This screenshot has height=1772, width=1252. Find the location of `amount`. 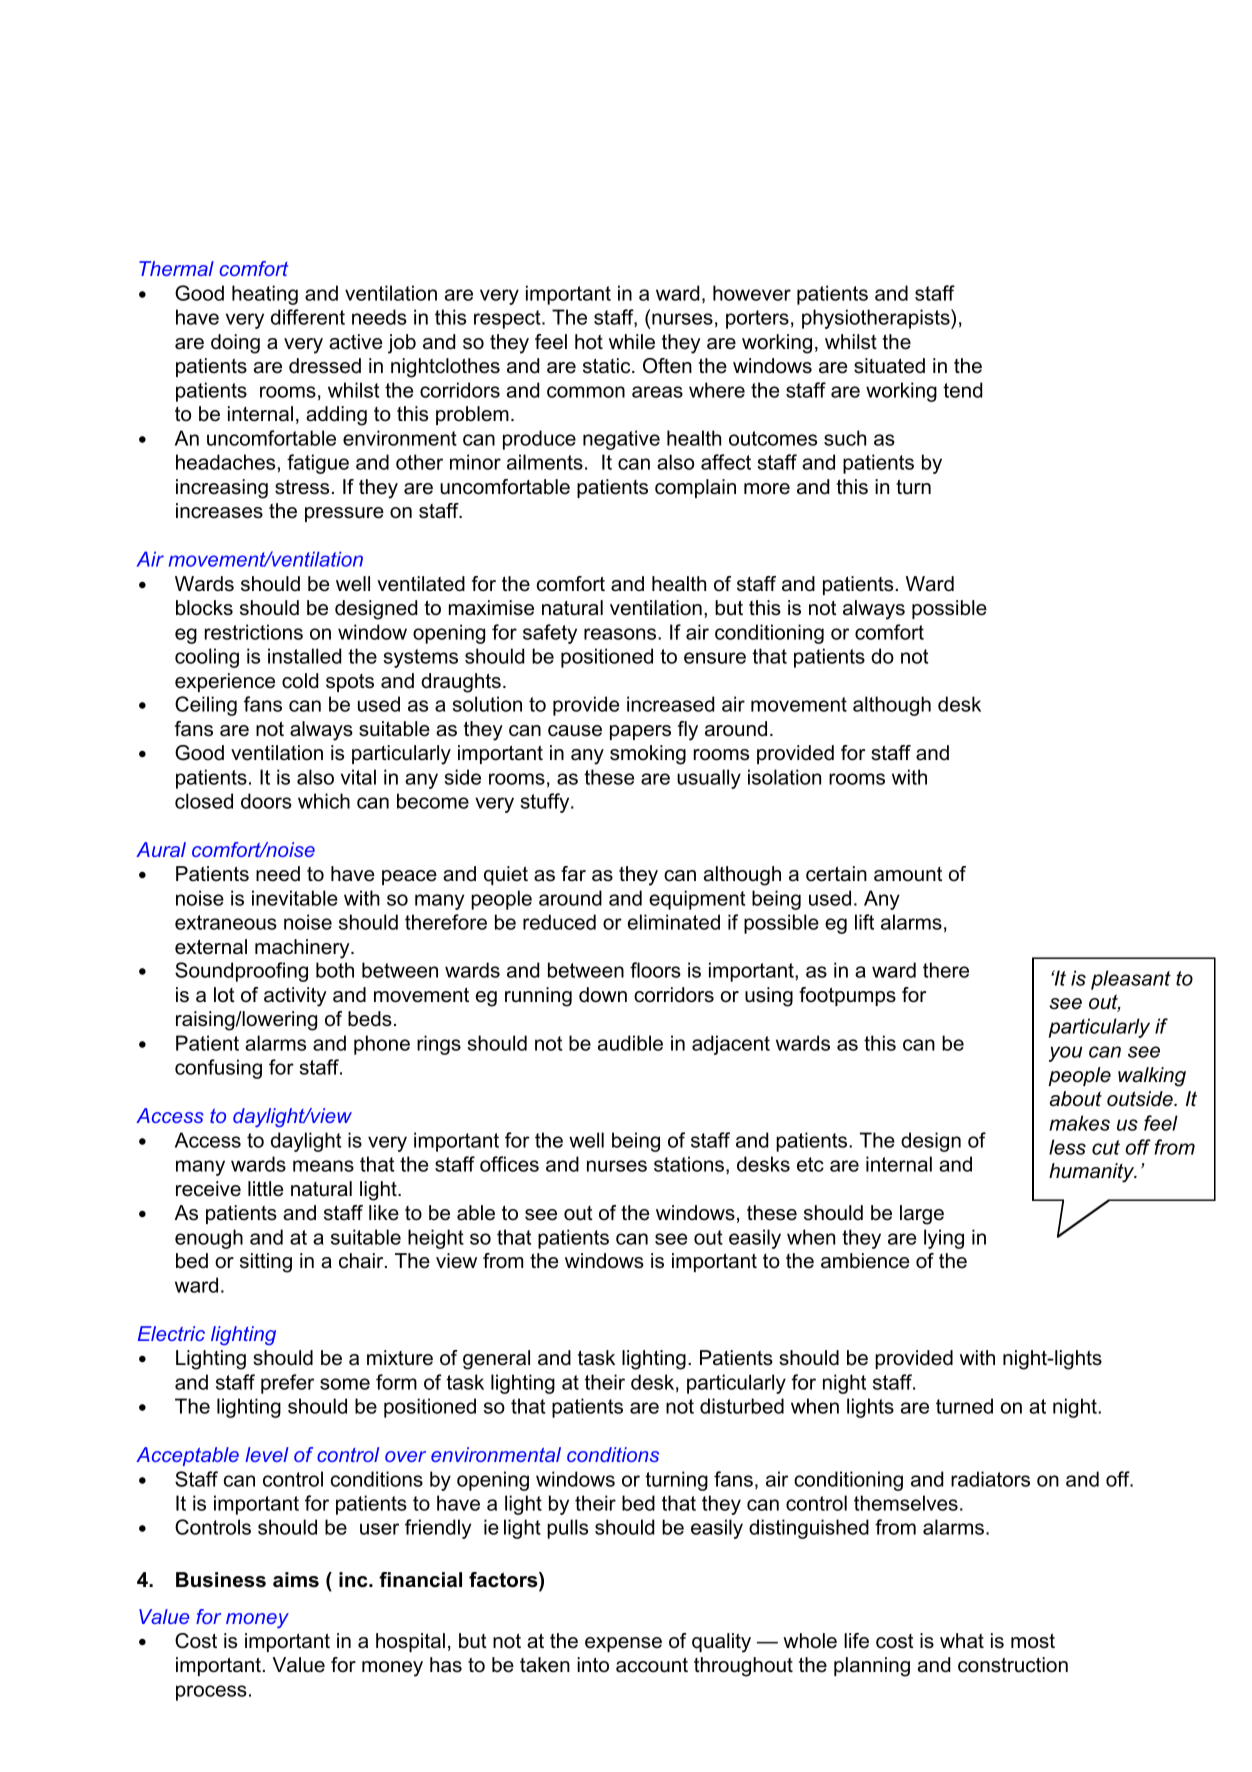

amount is located at coordinates (908, 874).
